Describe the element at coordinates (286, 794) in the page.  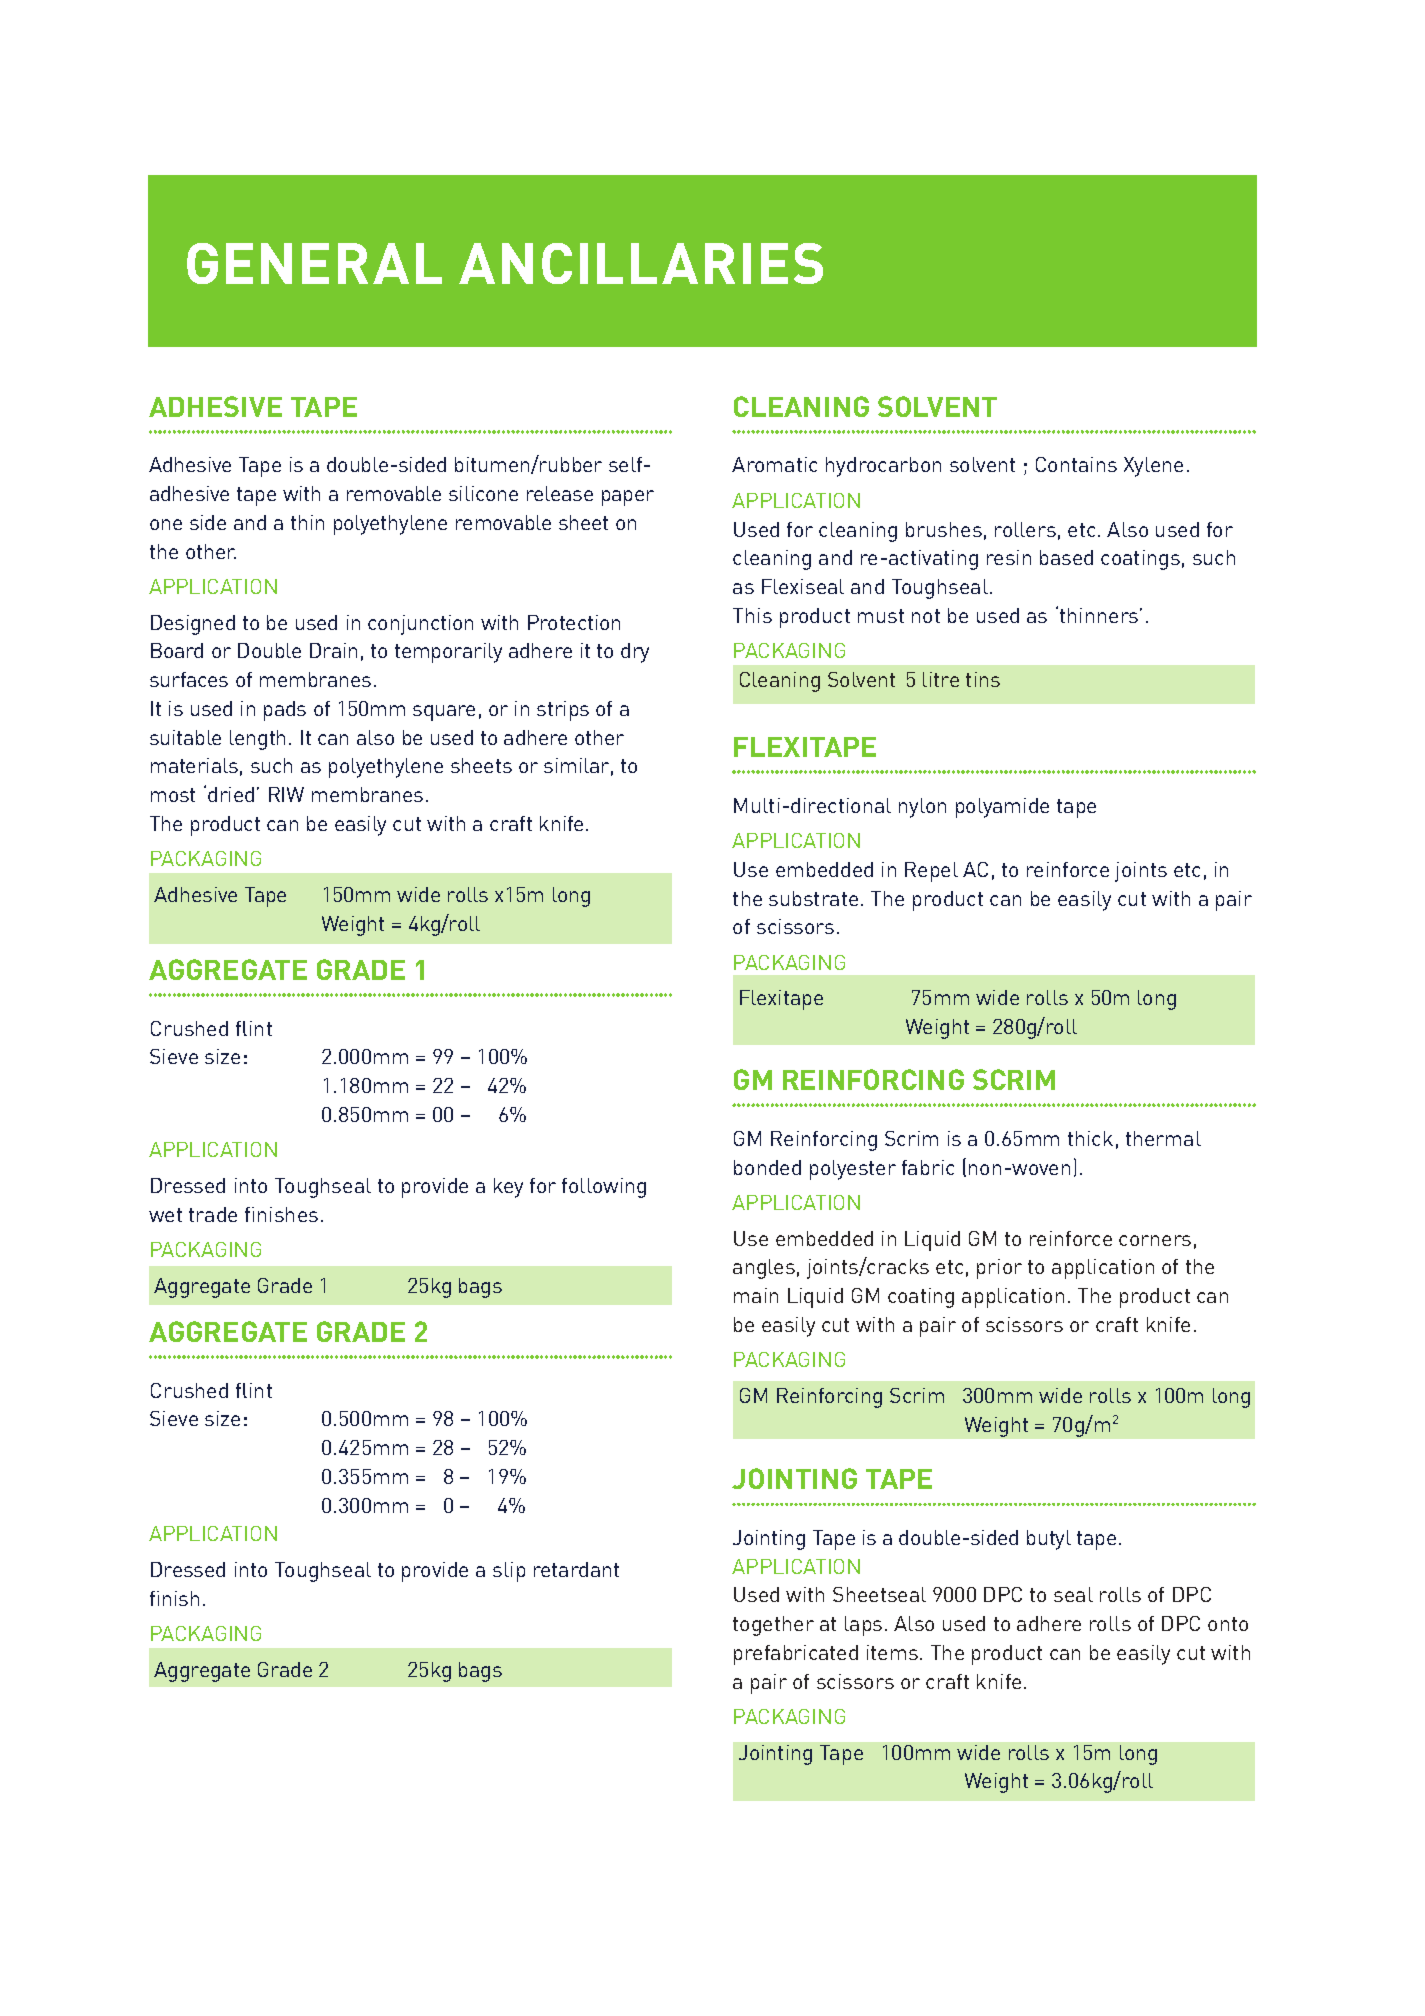
I see `RIW` at that location.
